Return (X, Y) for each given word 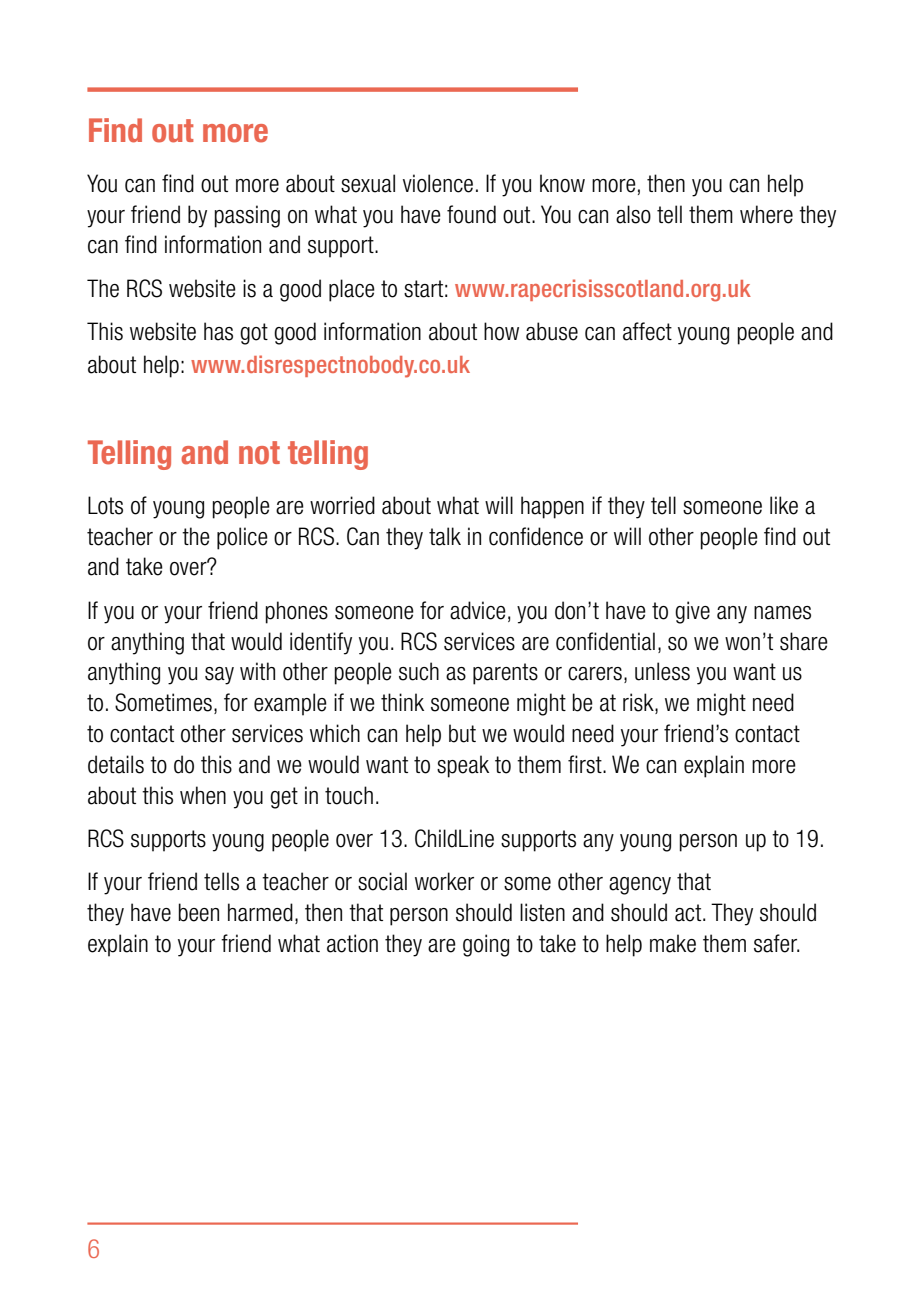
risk (639, 703)
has (218, 331)
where (766, 214)
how (501, 331)
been (199, 912)
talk (445, 536)
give (692, 612)
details (116, 764)
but (462, 733)
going (486, 945)
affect (647, 331)
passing (247, 216)
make (673, 943)
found (471, 214)
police (242, 538)
